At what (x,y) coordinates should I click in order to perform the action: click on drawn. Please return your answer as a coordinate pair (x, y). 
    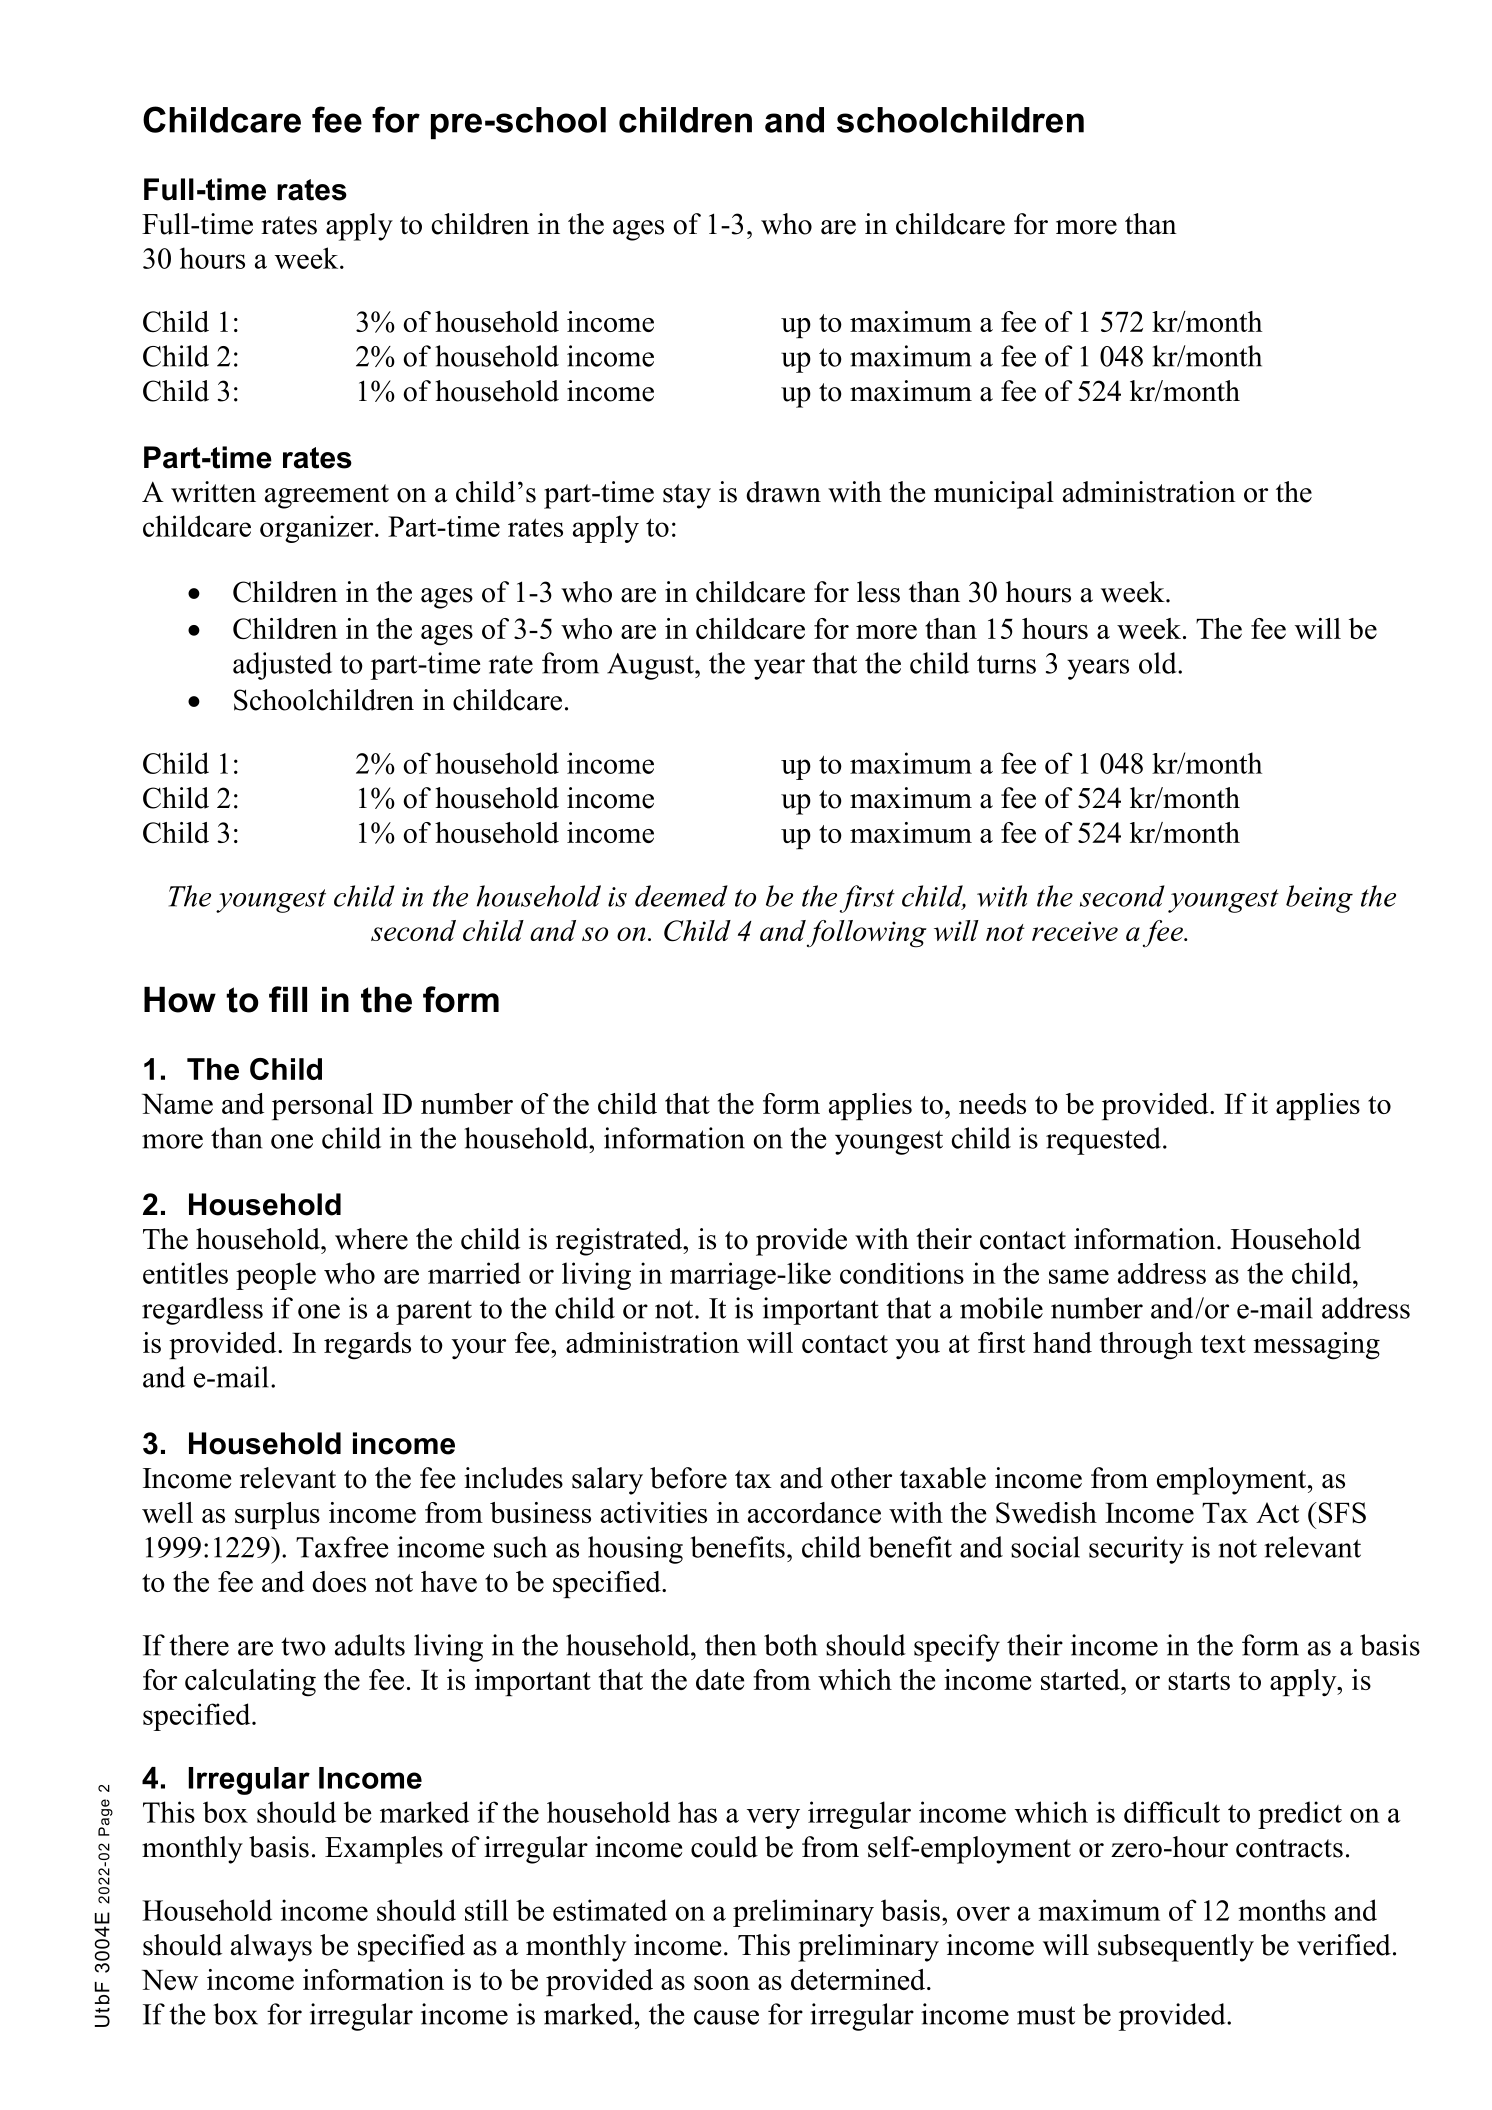
    Looking at the image, I should click on (783, 492).
